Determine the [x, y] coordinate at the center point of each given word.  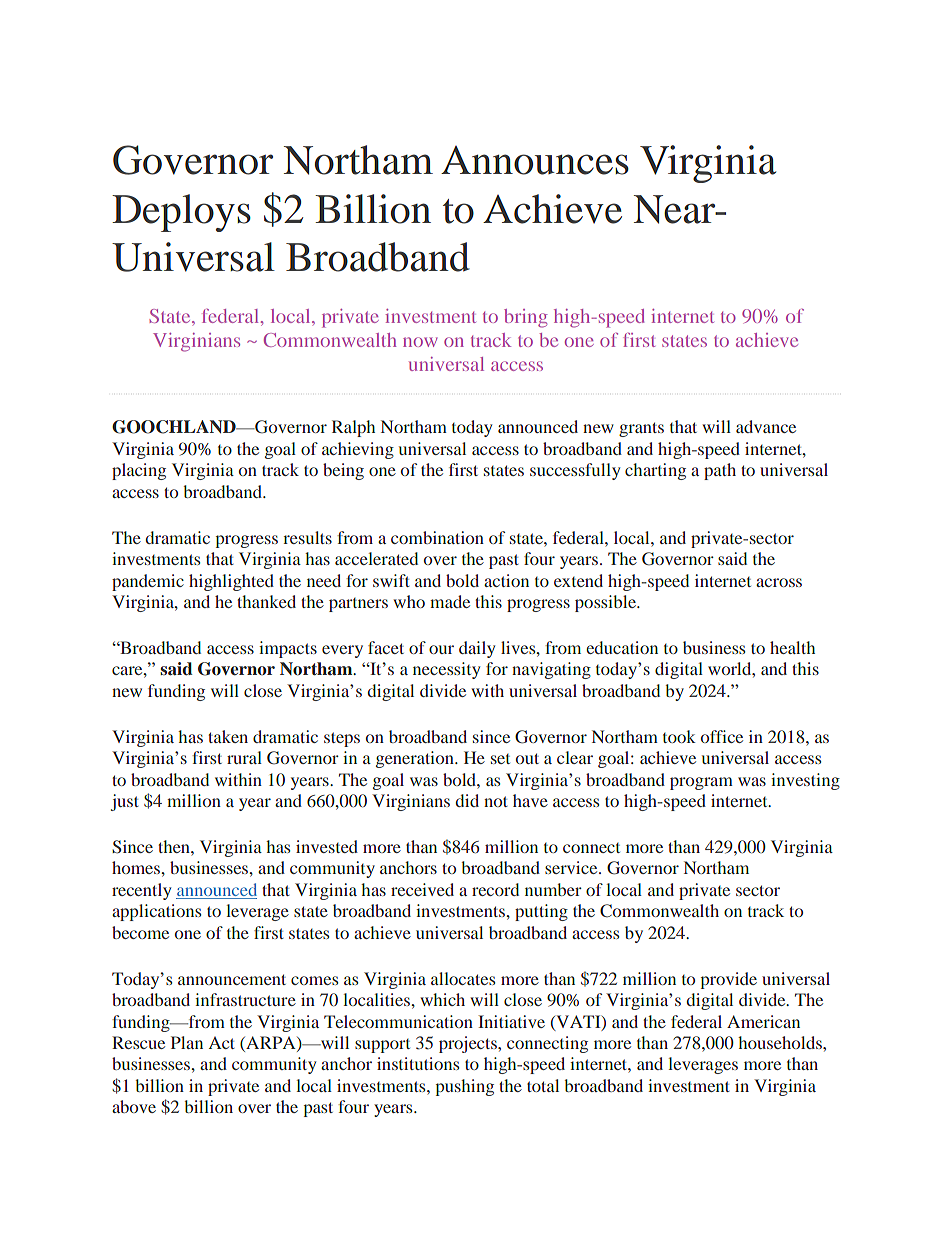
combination [437, 537]
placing [139, 471]
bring [526, 318]
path [720, 471]
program [701, 783]
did [467, 800]
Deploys [181, 213]
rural [244, 757]
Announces [535, 160]
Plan [187, 1042]
